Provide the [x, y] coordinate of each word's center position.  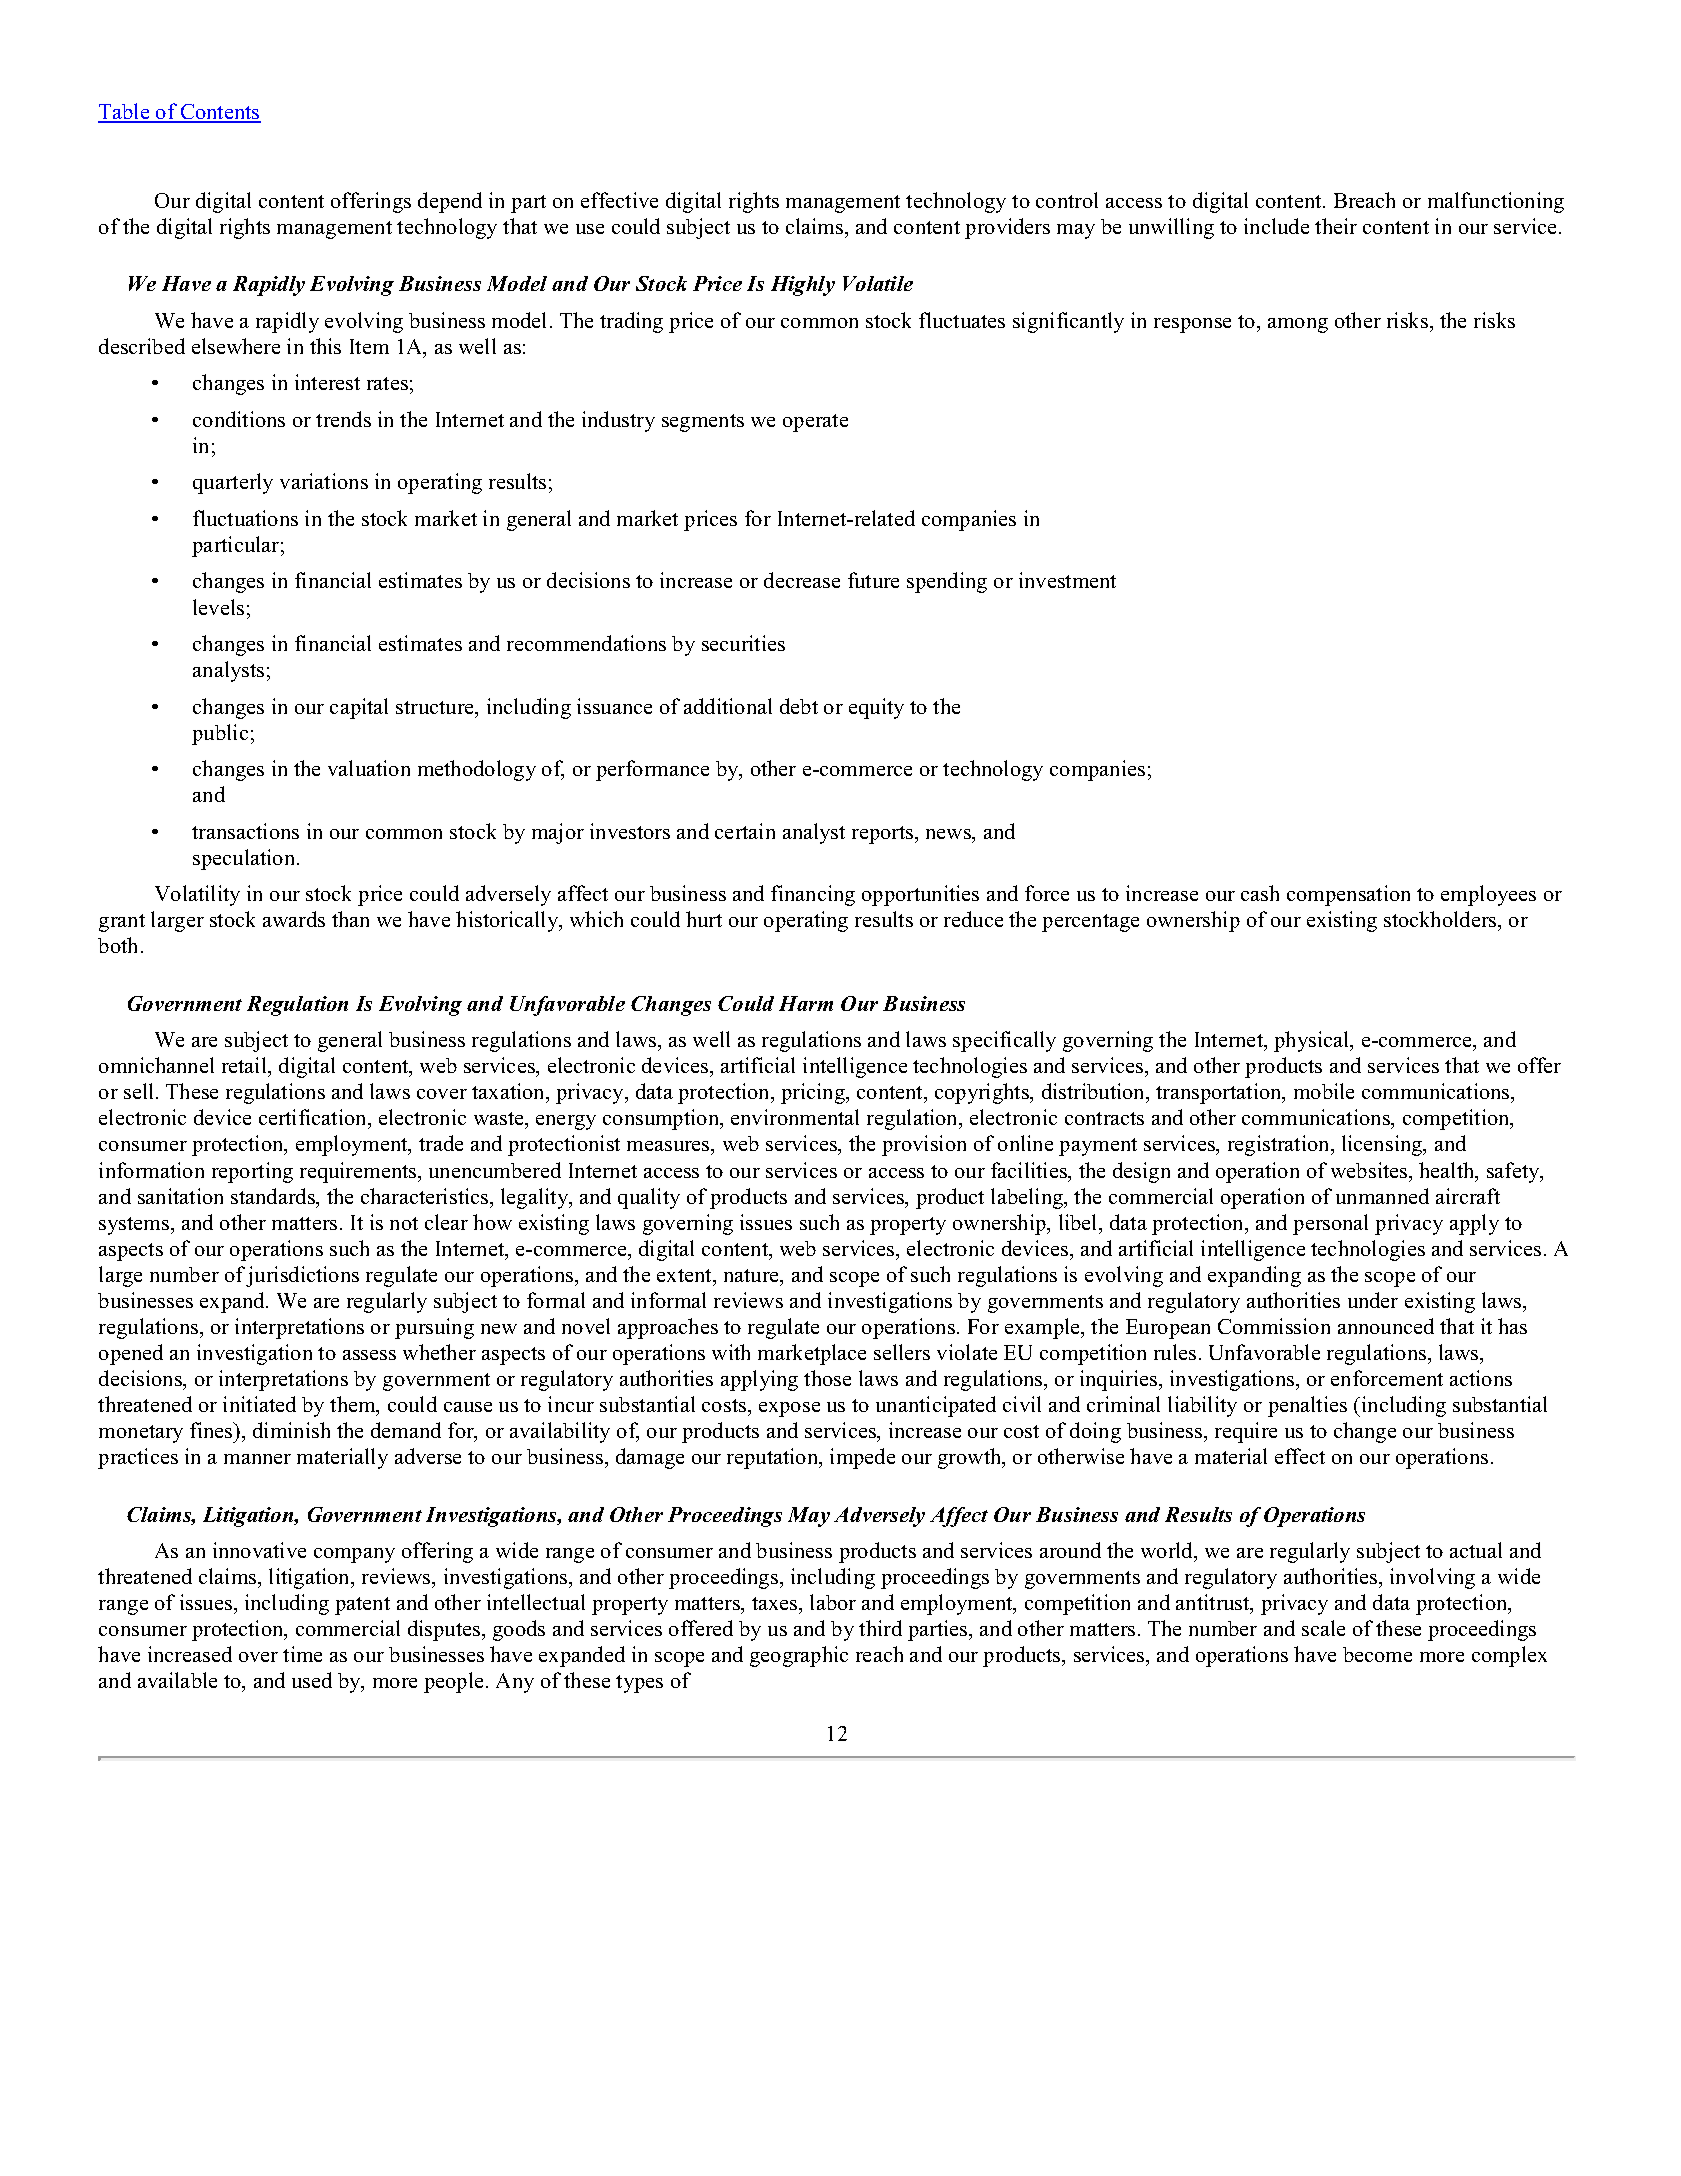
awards [294, 919]
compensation [1348, 895]
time [302, 1654]
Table [125, 113]
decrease [802, 580]
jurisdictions [302, 1276]
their [1336, 226]
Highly [803, 286]
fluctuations [245, 518]
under [1373, 1300]
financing [813, 895]
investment [1067, 580]
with [731, 1352]
